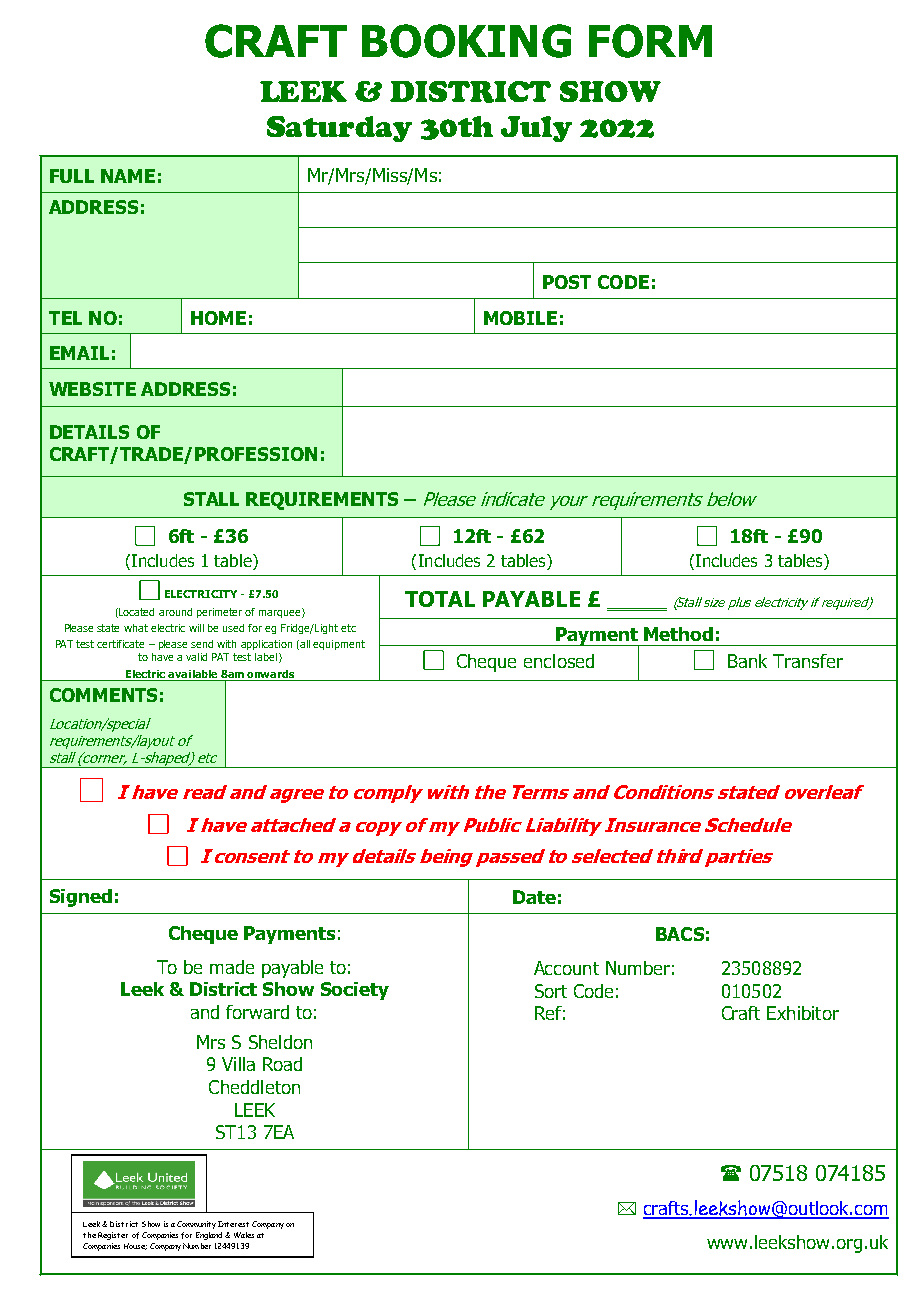 This screenshot has height=1307, width=924. Describe the element at coordinates (466, 41) in the screenshot. I see `BOOKING` at that location.
